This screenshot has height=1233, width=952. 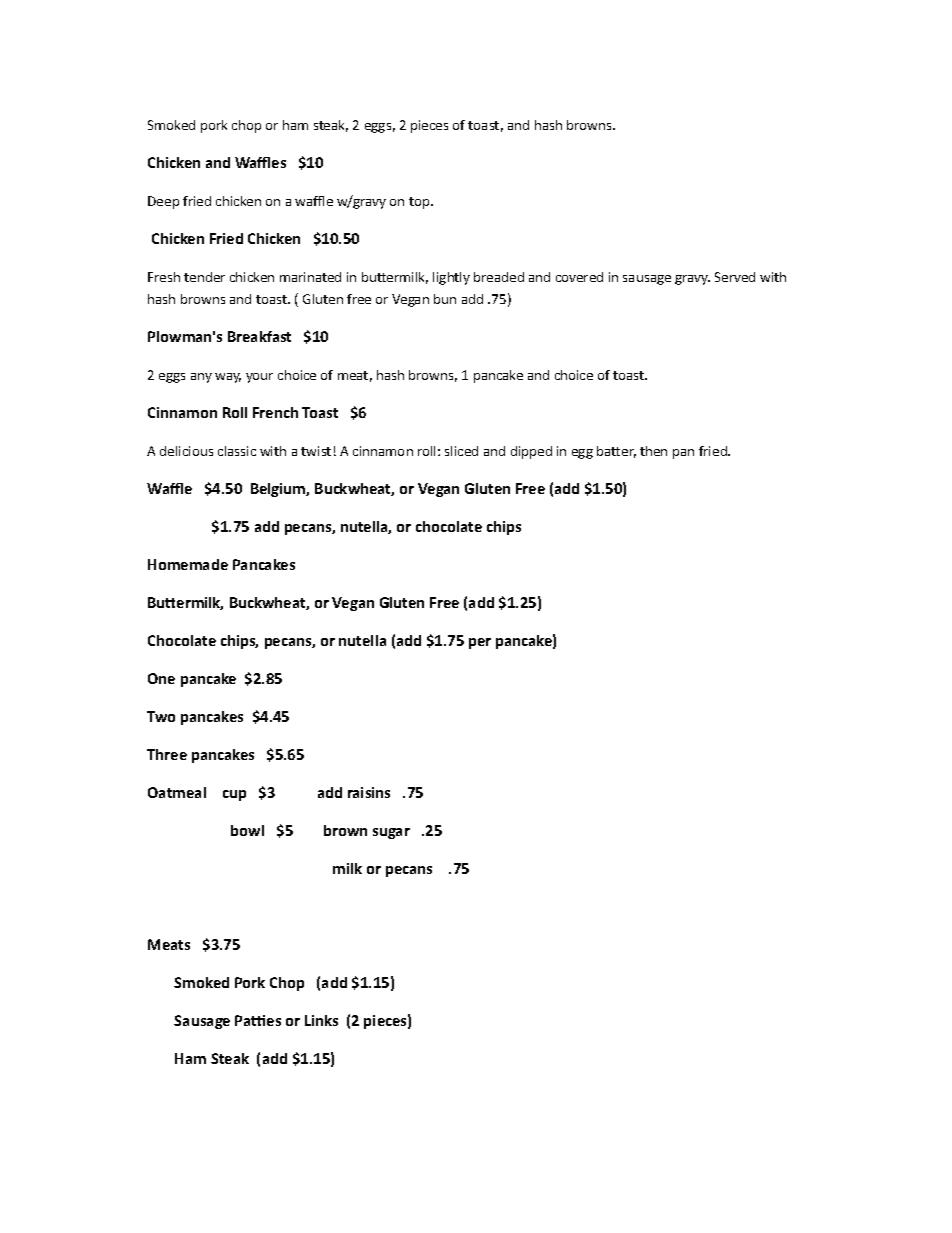 I want to click on per, so click(x=480, y=643).
